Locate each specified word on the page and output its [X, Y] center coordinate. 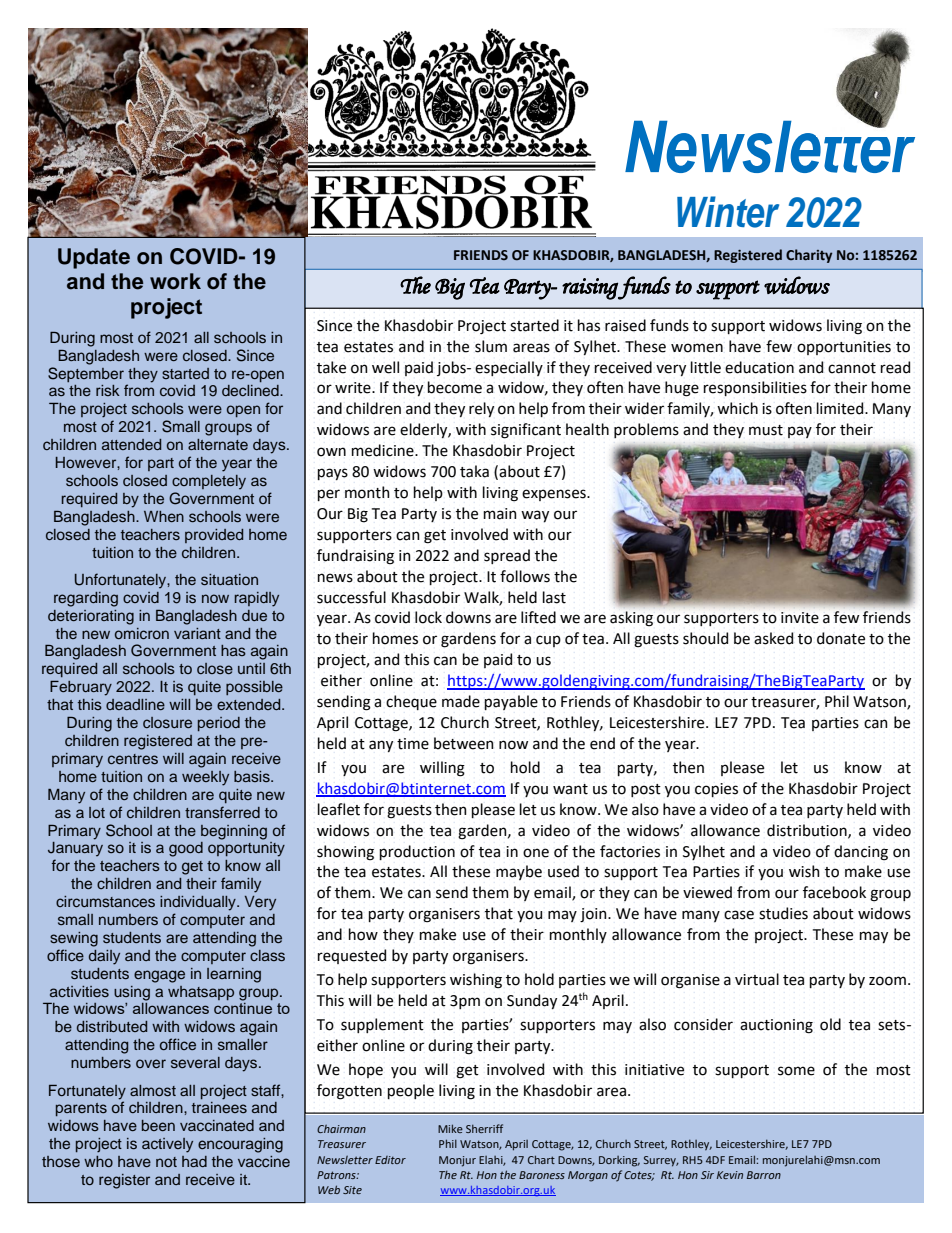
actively [167, 1145]
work [175, 281]
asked [774, 638]
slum [491, 346]
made [461, 701]
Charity [809, 256]
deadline [135, 704]
